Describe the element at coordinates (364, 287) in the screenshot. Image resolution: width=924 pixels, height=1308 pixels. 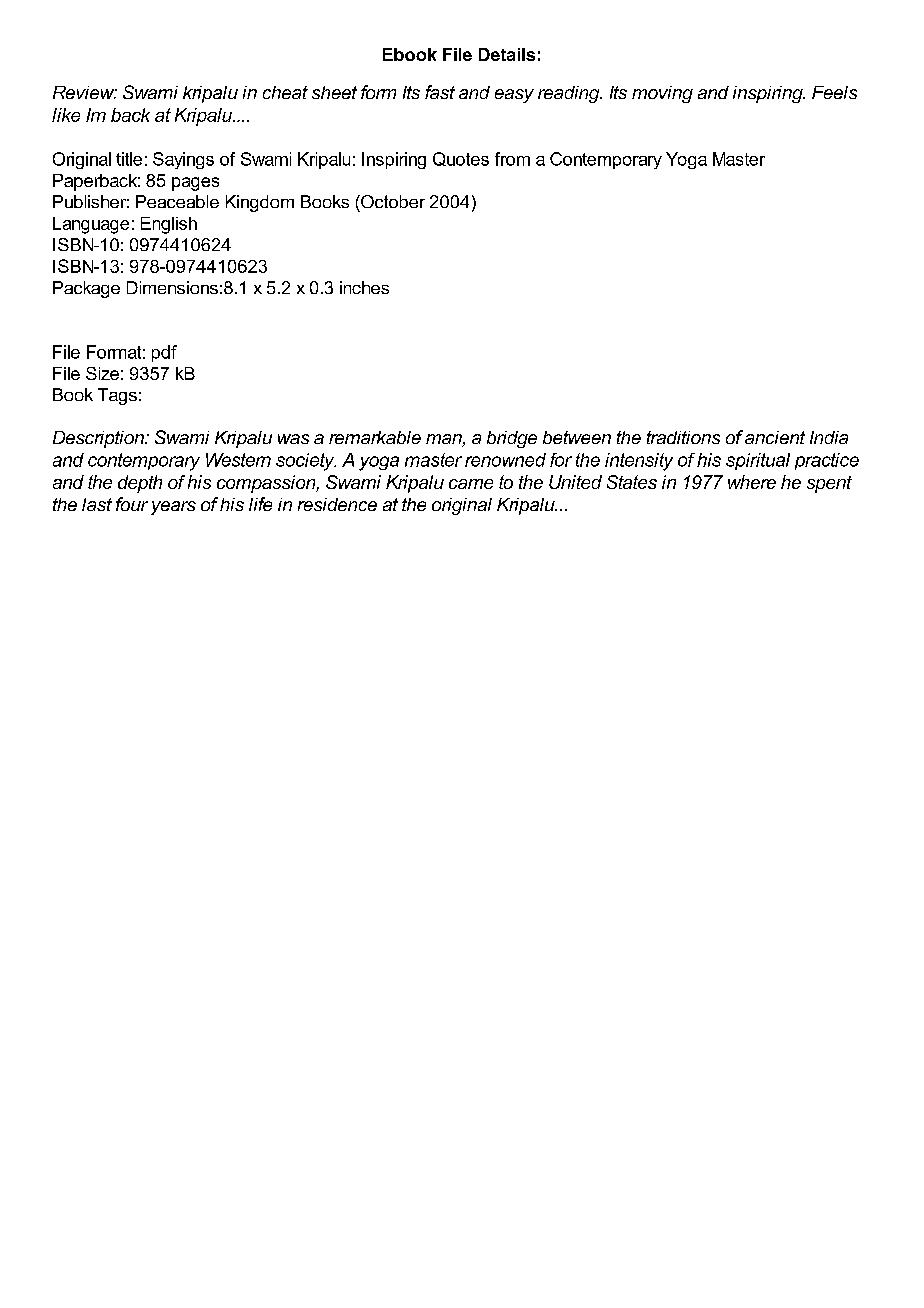
I see `inches` at that location.
